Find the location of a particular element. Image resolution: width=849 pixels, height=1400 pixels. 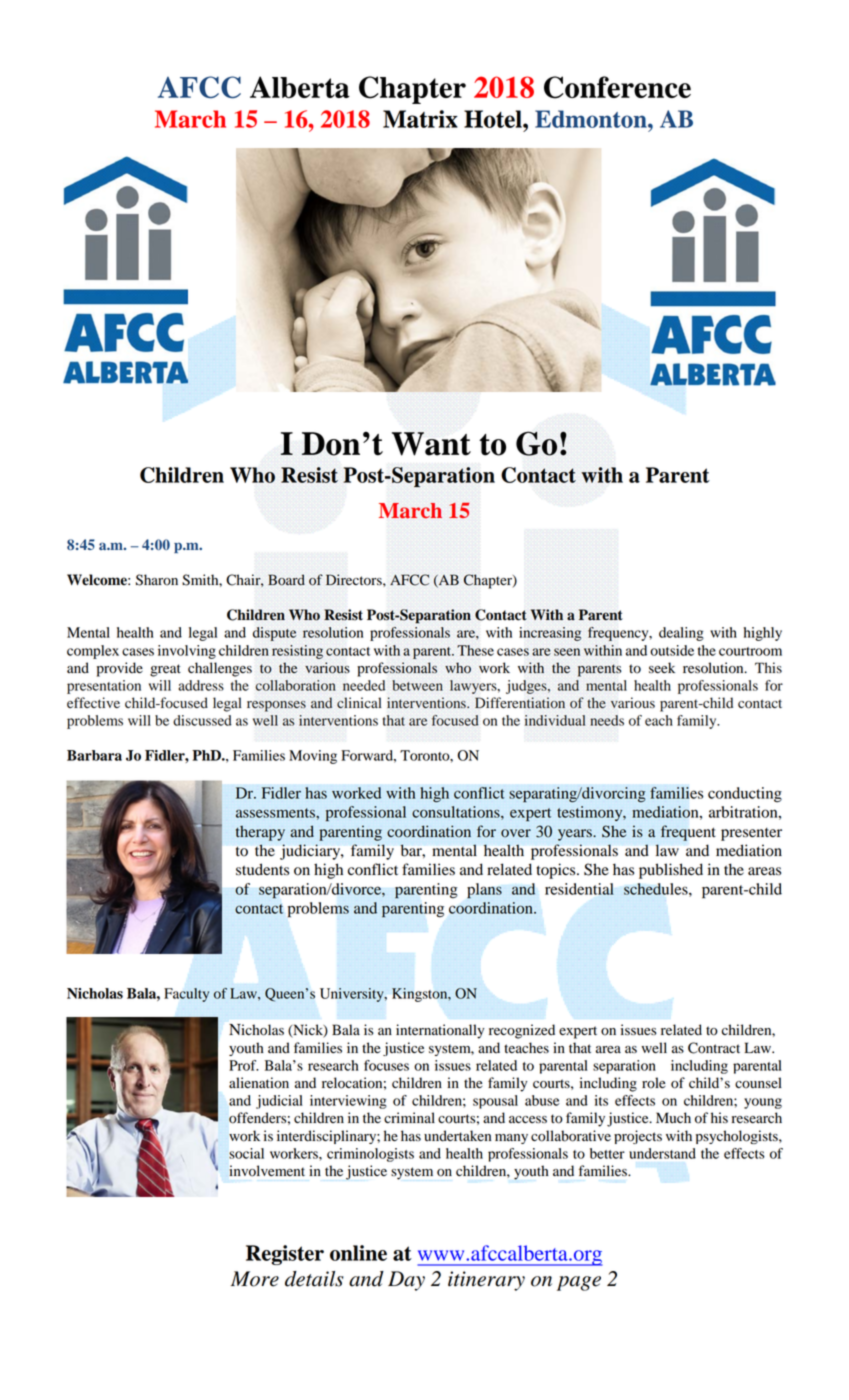

More is located at coordinates (255, 1279).
